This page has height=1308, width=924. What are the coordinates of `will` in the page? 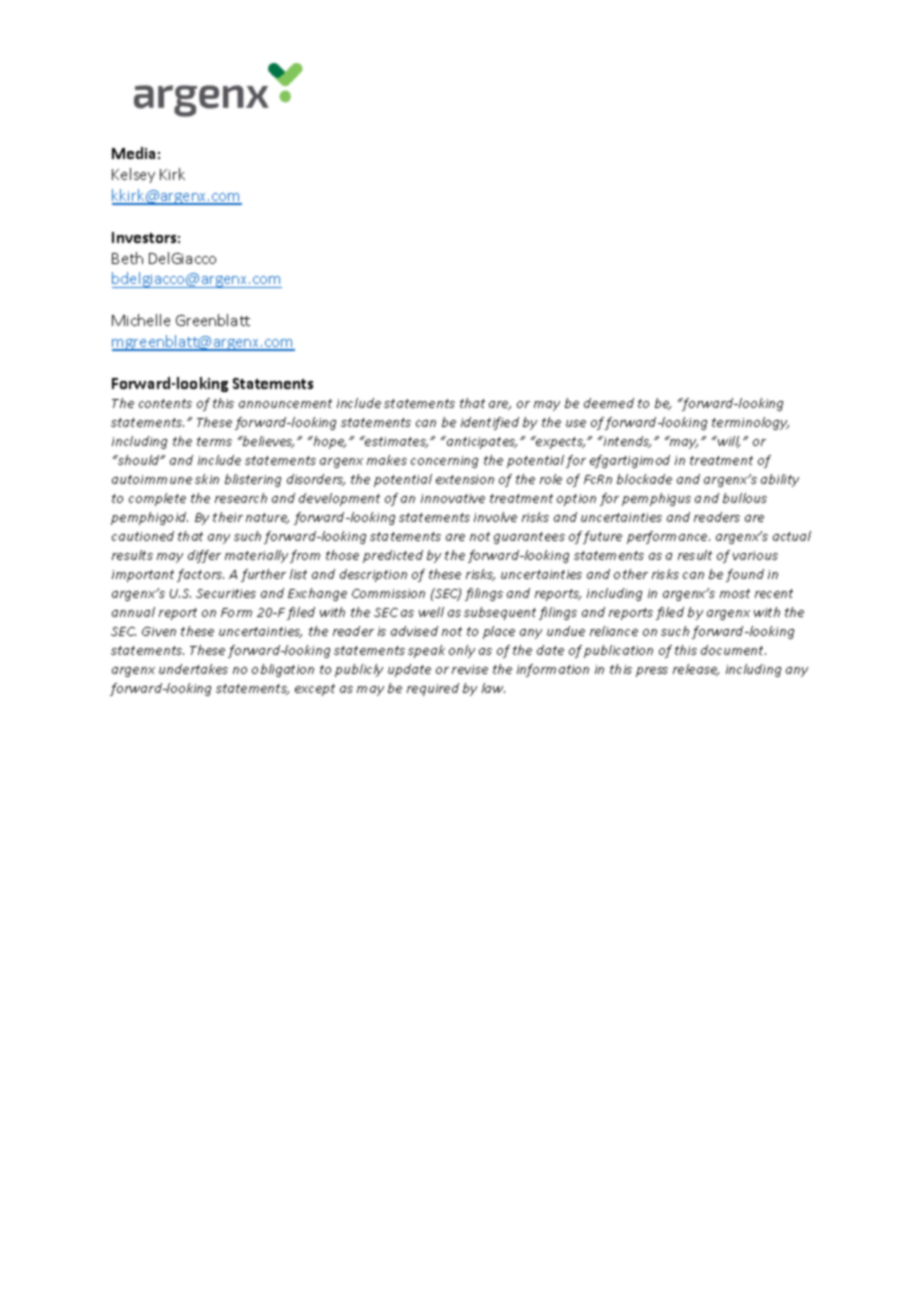 It's located at (728, 442).
